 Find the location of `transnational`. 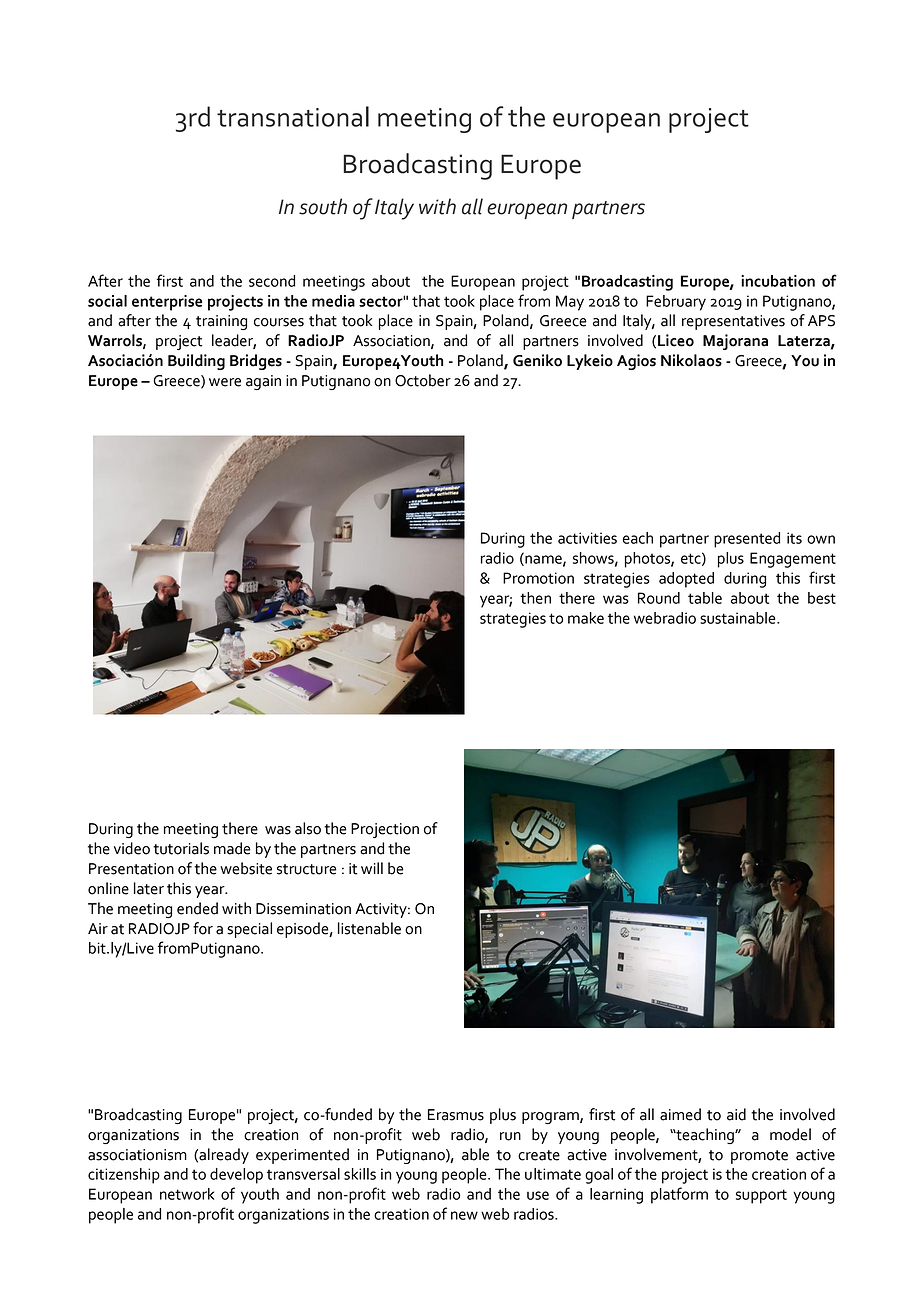

transnational is located at coordinates (293, 116).
